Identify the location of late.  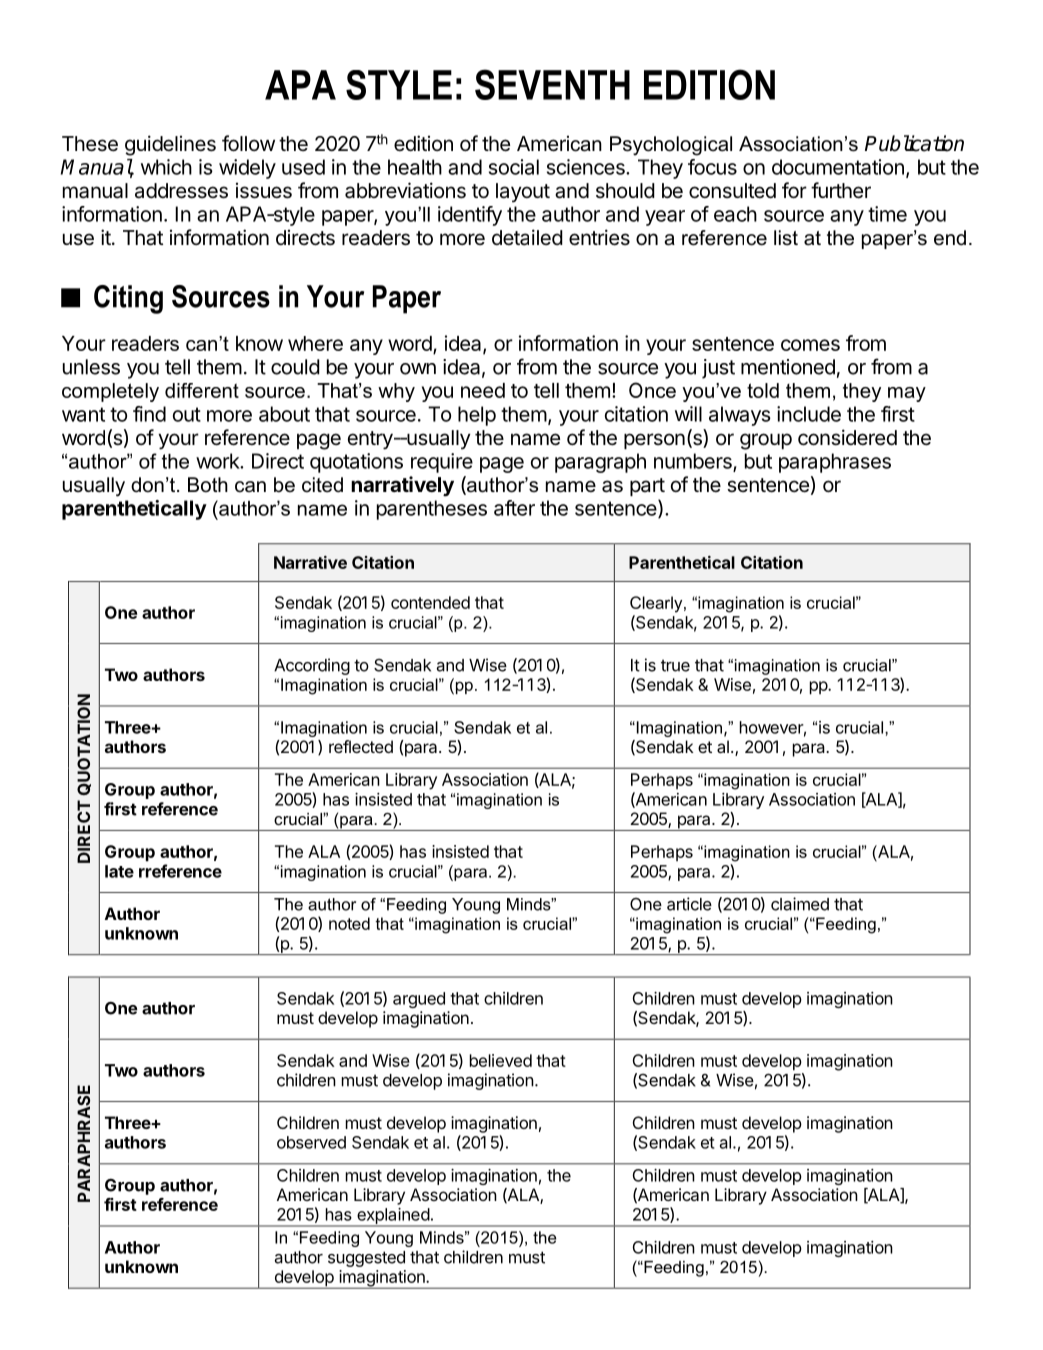
(119, 871).
